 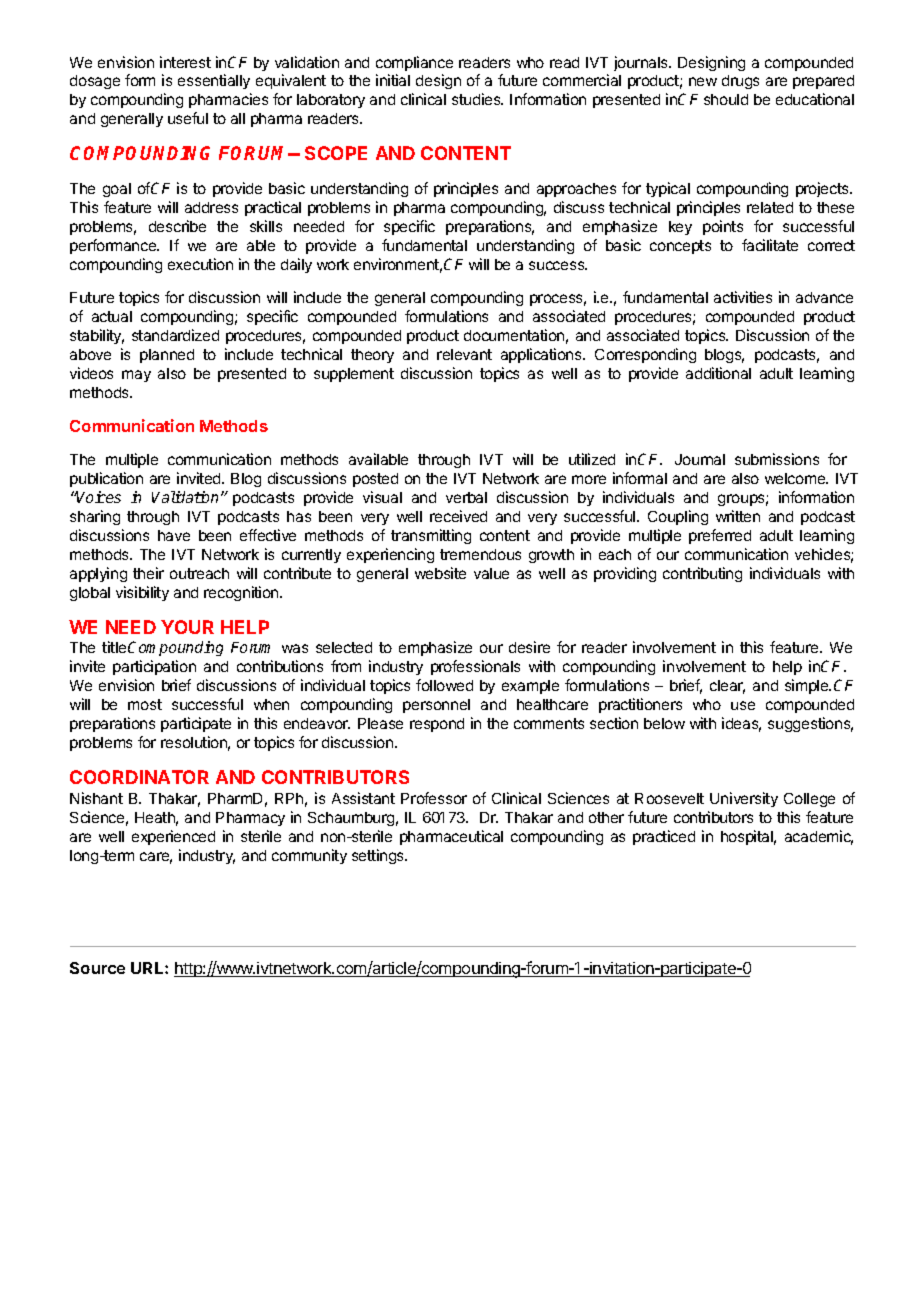 What do you see at coordinates (379, 856) in the screenshot?
I see `settings` at bounding box center [379, 856].
